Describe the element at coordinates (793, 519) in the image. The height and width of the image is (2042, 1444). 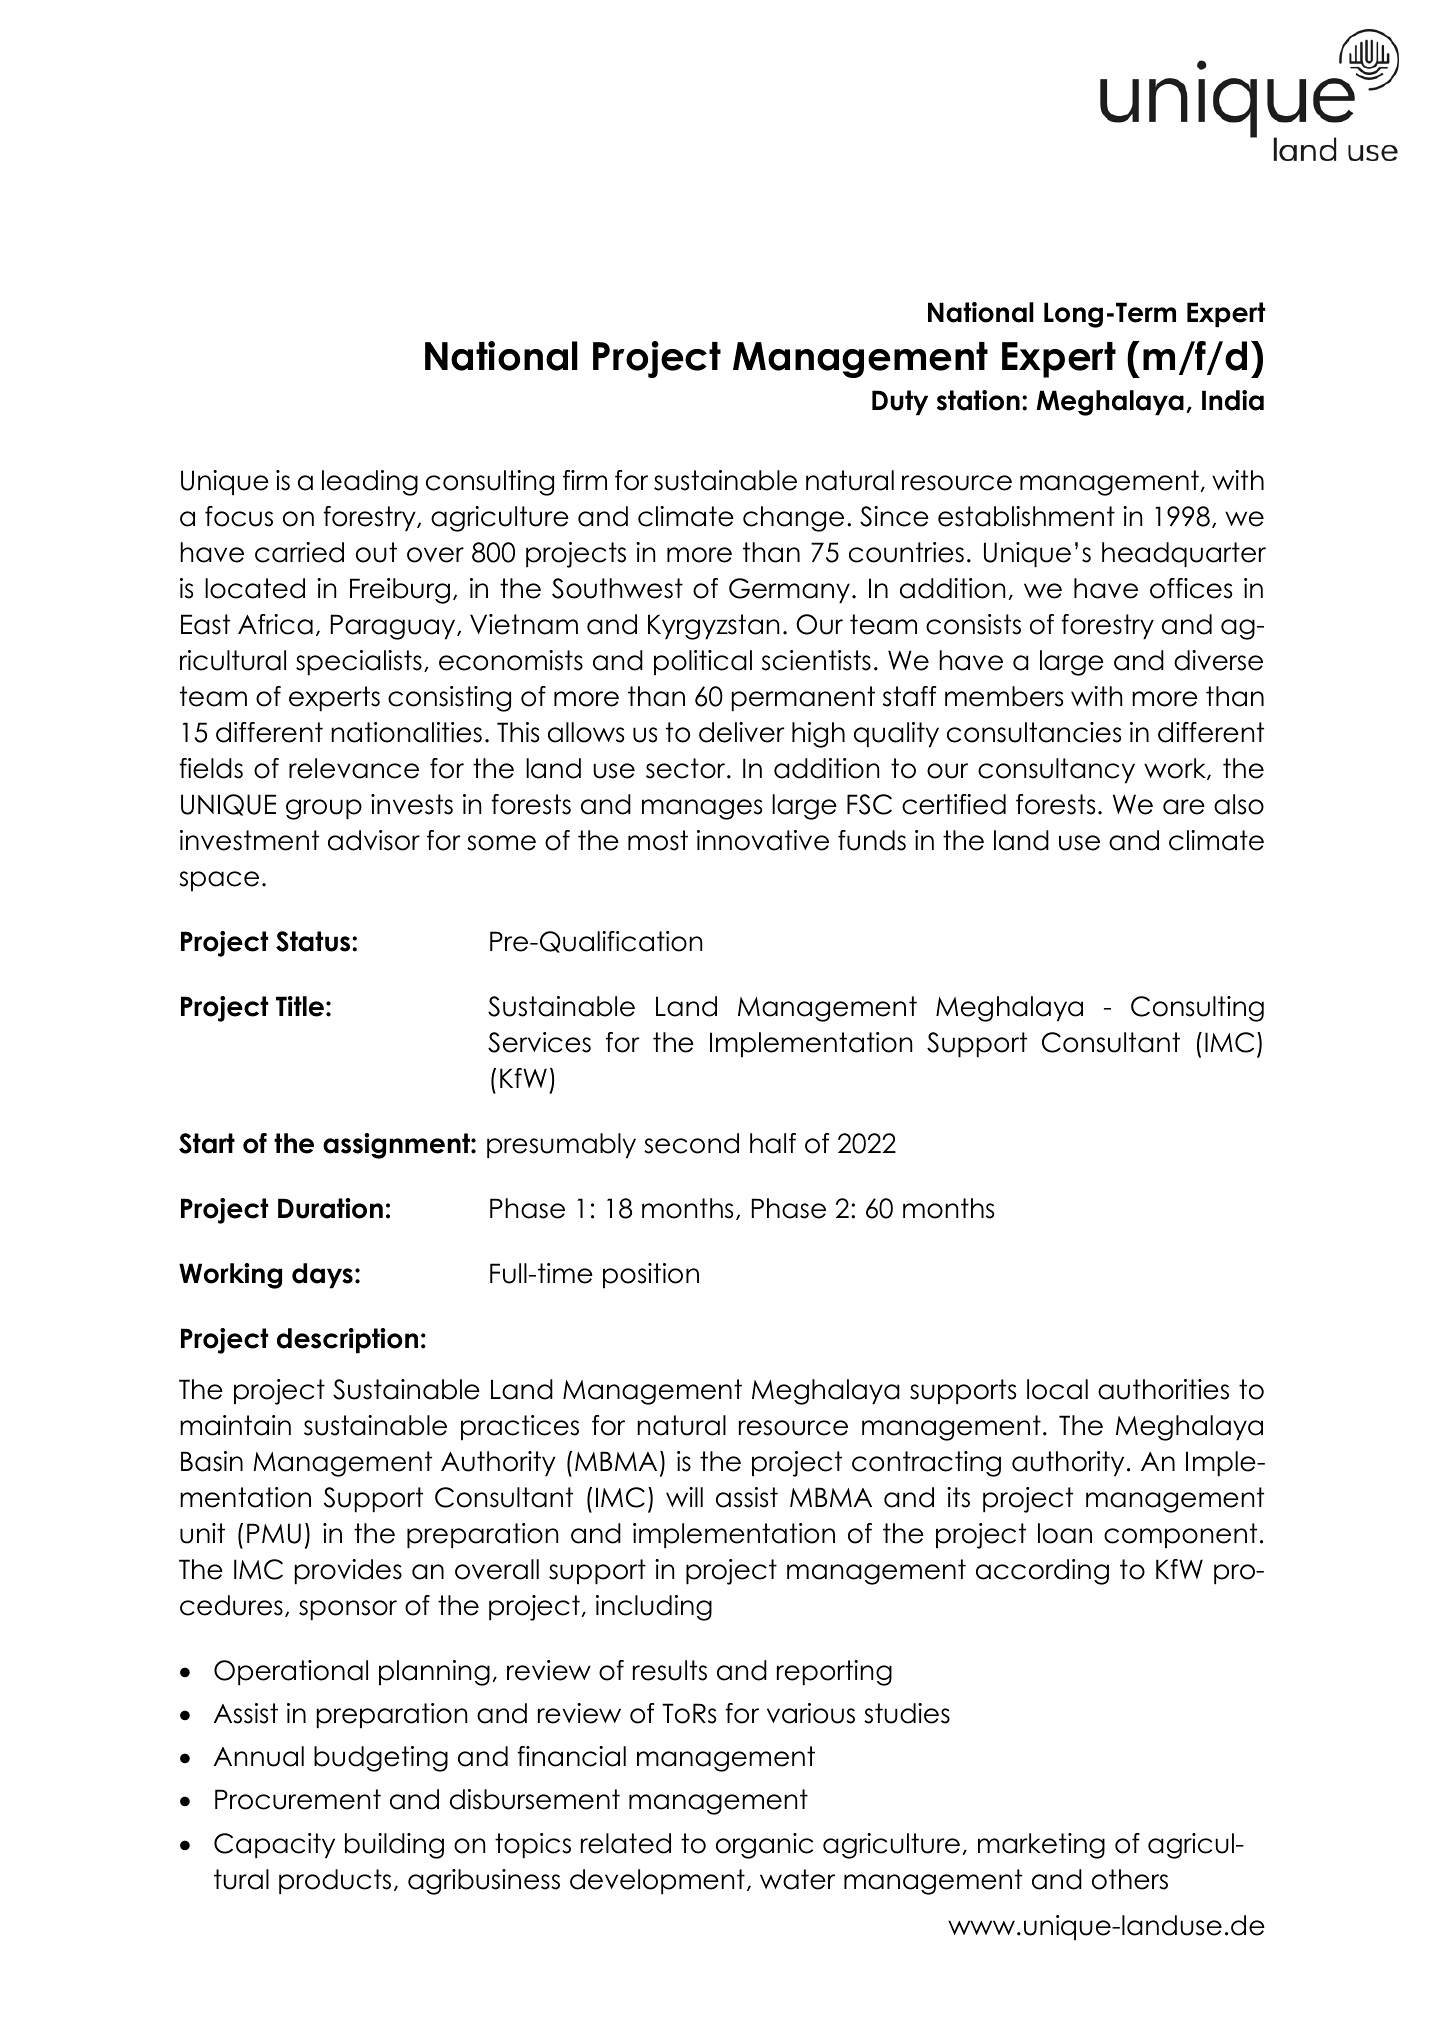
I see `change` at that location.
